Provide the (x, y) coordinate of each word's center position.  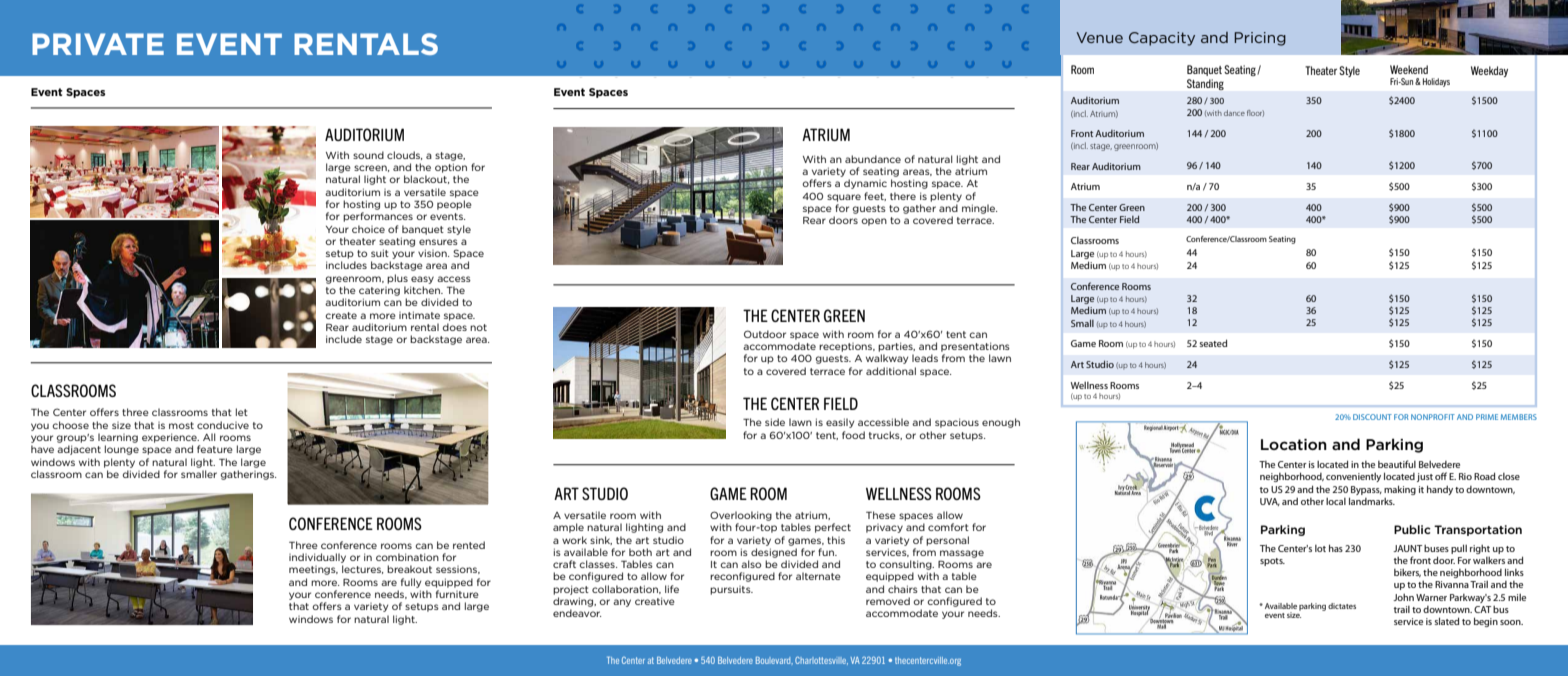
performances (378, 217)
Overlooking (741, 516)
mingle (979, 209)
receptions (847, 347)
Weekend (1409, 69)
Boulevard (774, 660)
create (341, 315)
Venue (1099, 37)
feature (215, 449)
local (1336, 501)
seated (1213, 343)
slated (1446, 621)
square (844, 198)
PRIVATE (98, 44)
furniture (457, 594)
